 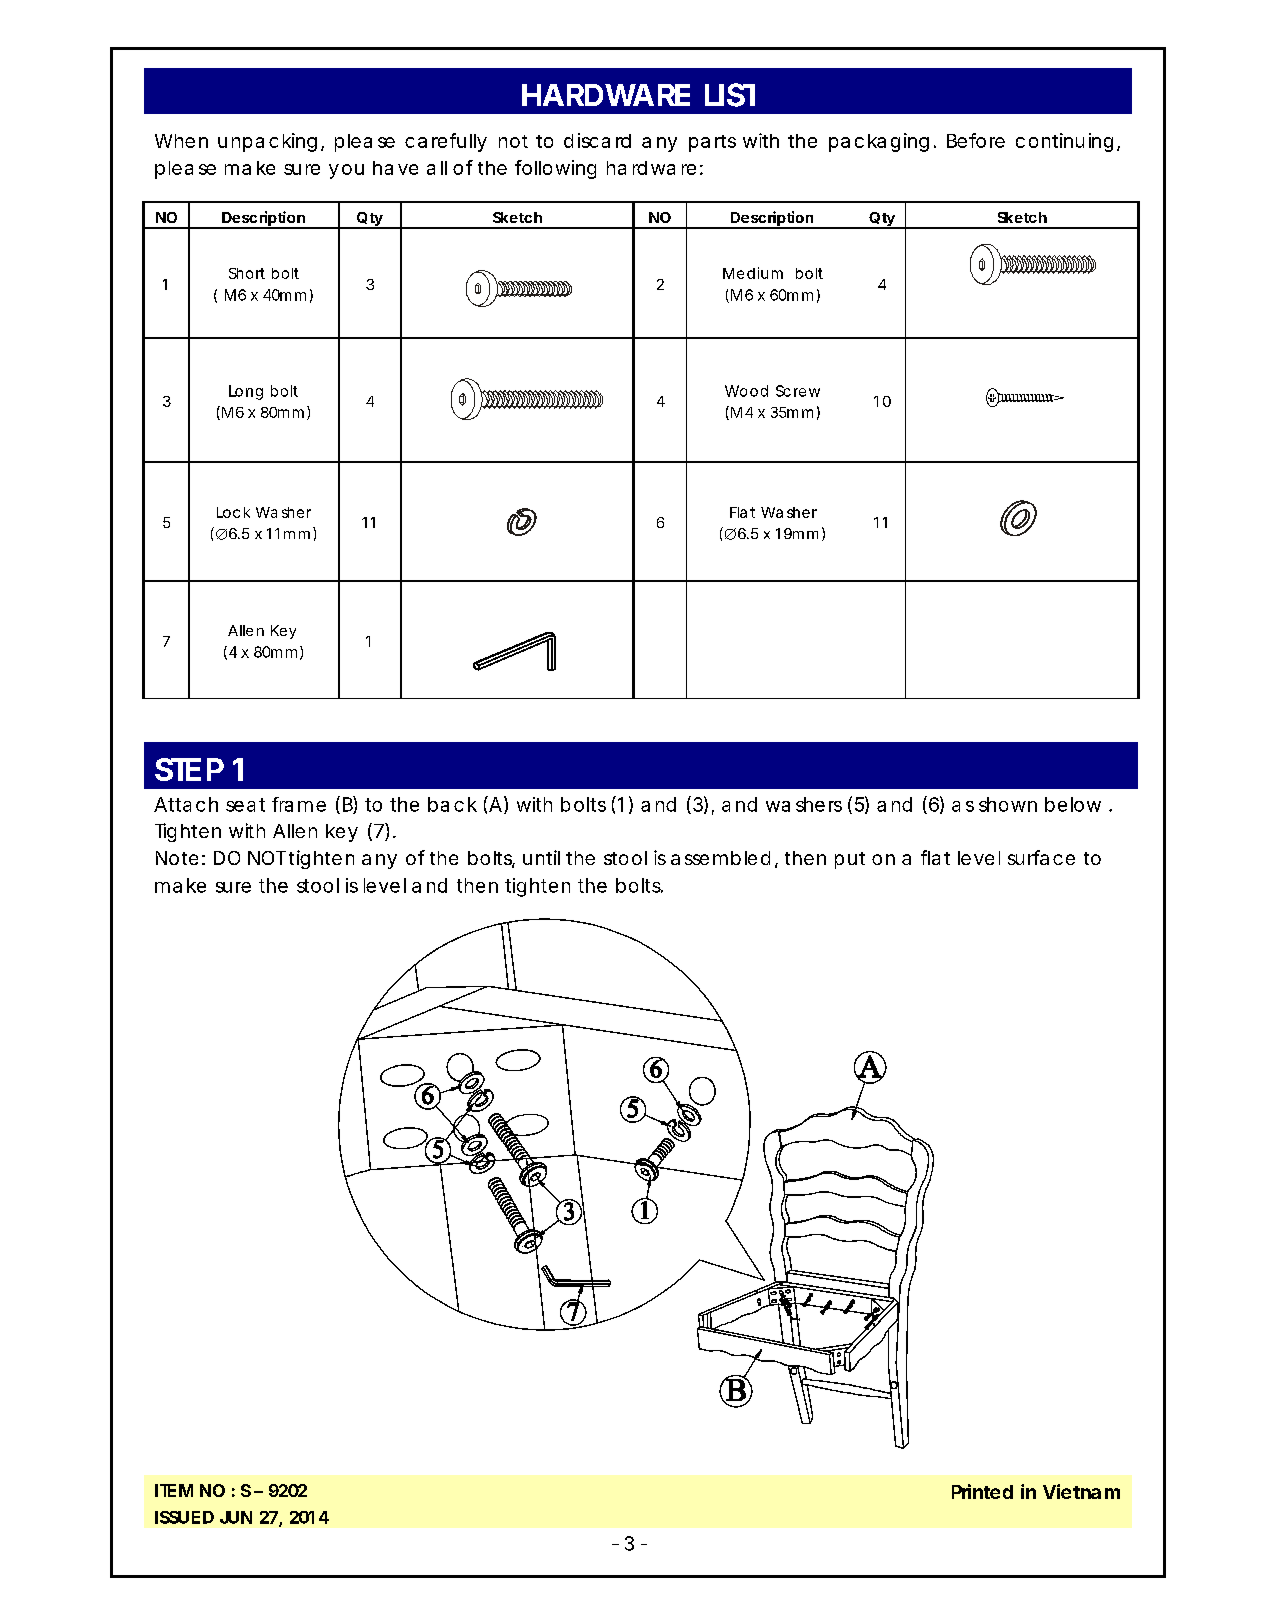 I want to click on JUN, so click(x=236, y=1517).
